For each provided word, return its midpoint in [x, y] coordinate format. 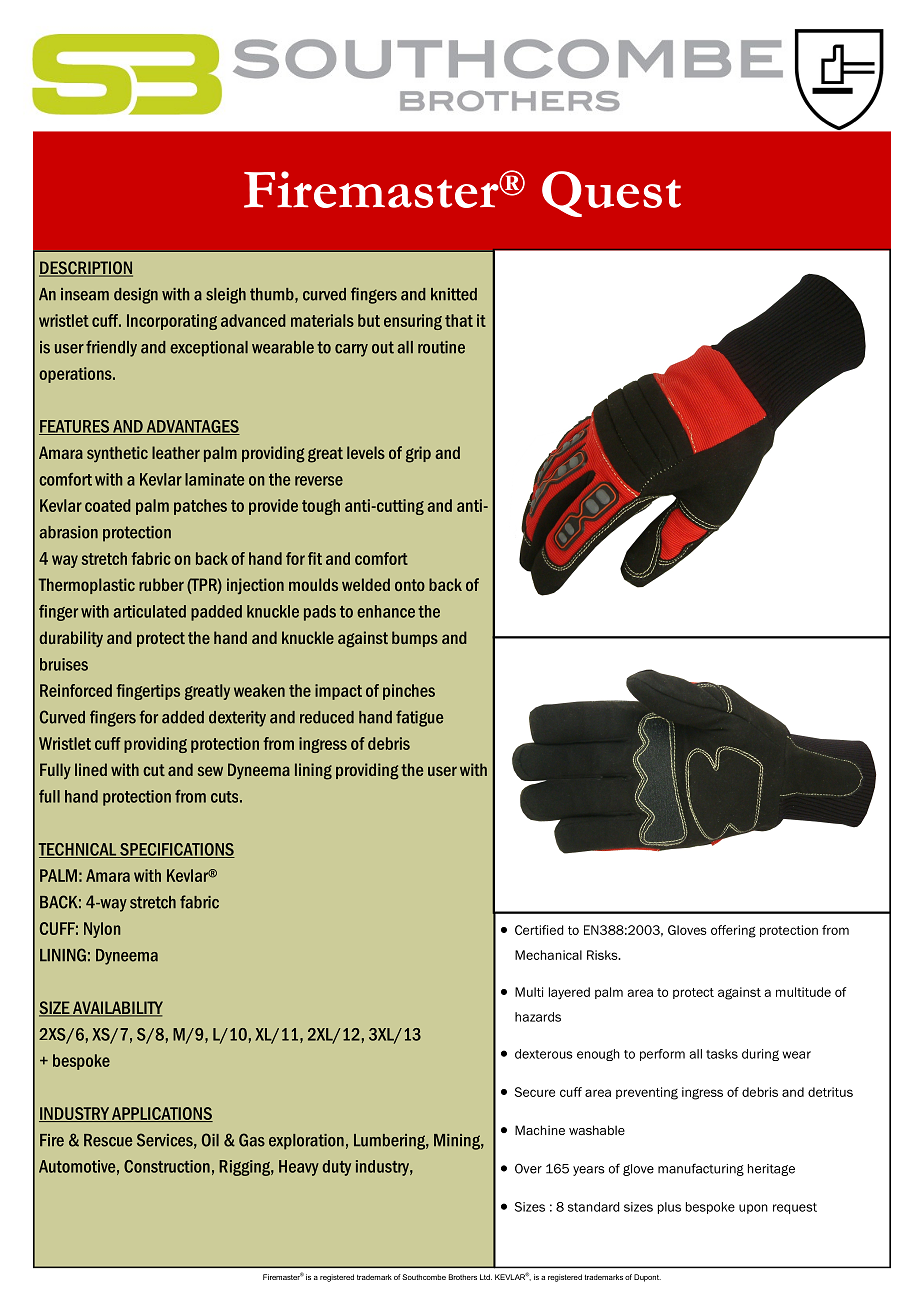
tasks [722, 1054]
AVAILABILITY [117, 1008]
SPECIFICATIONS [176, 850]
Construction [167, 1166]
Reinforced [76, 690]
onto [410, 585]
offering [733, 931]
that [459, 320]
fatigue [419, 718]
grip [418, 454]
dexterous [544, 1054]
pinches [409, 692]
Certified [539, 930]
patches [200, 507]
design [136, 296]
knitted [454, 294]
